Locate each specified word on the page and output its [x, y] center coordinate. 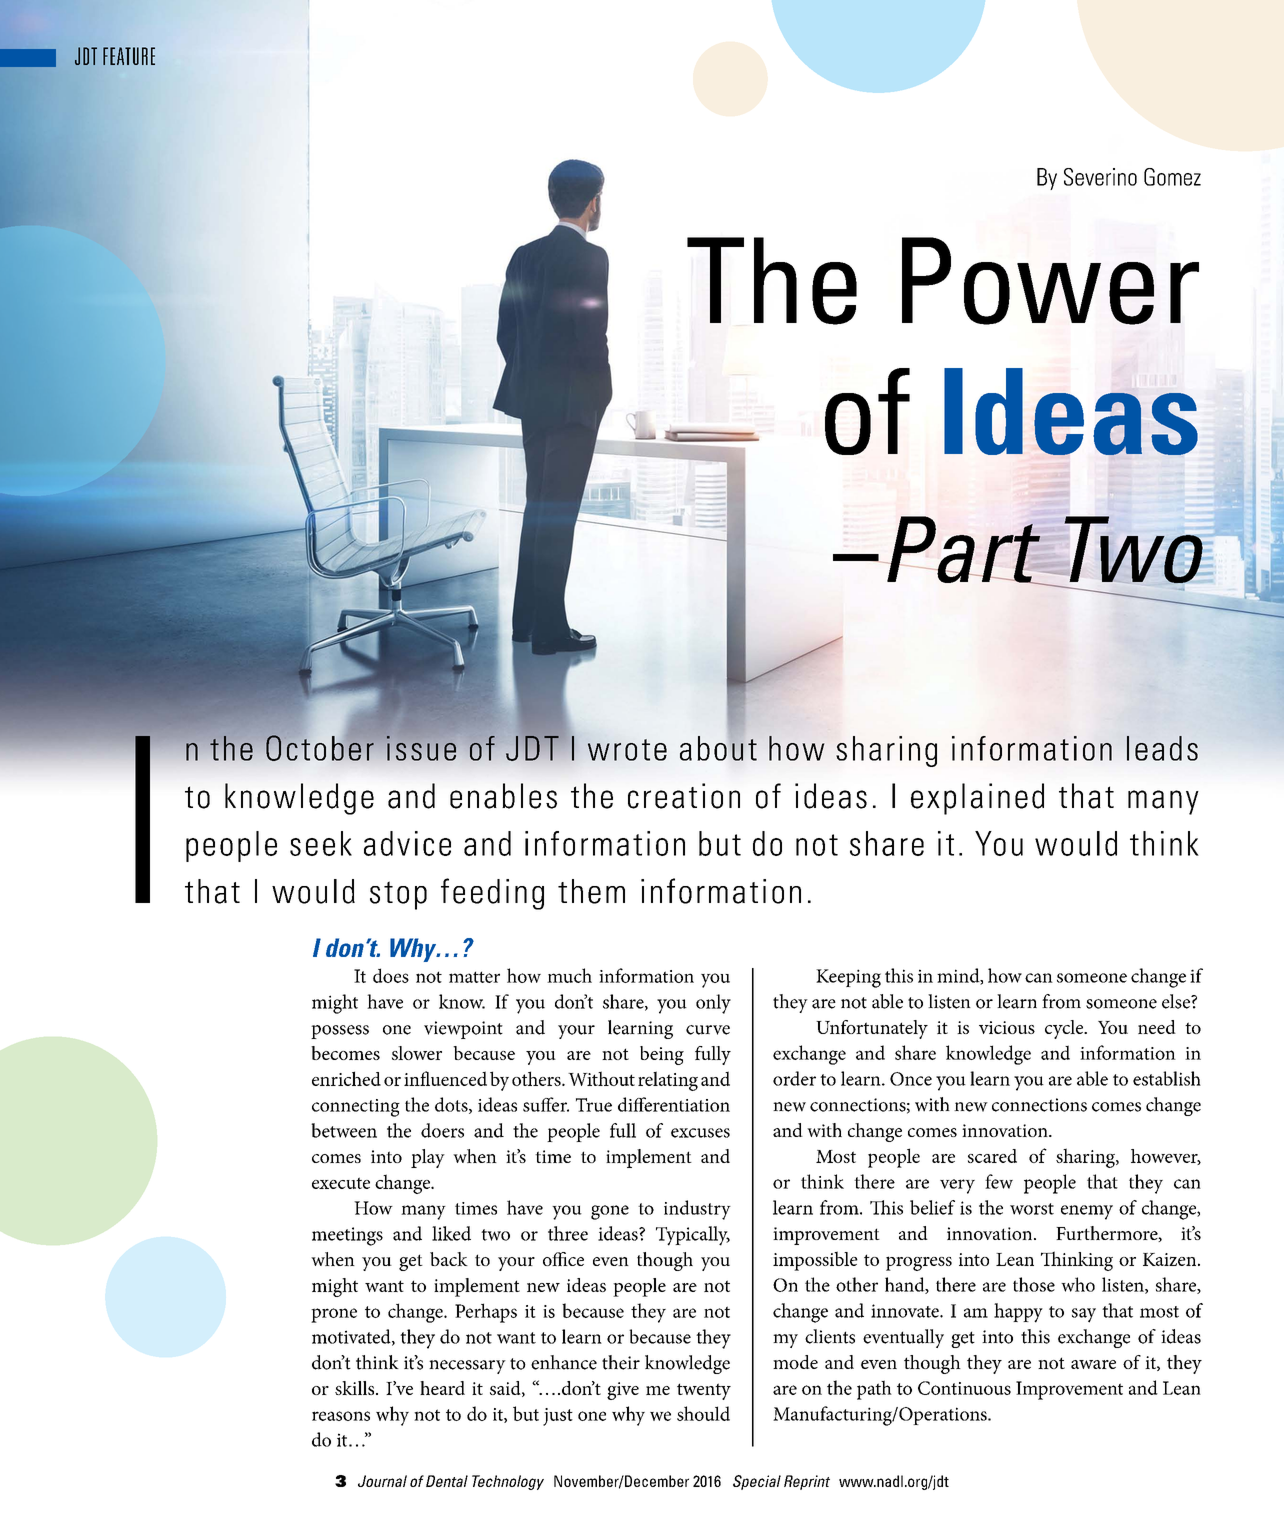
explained [977, 799]
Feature [129, 56]
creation [684, 796]
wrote [627, 750]
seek [321, 843]
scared [992, 1156]
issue [421, 748]
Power [1050, 281]
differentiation [674, 1104]
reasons [341, 1416]
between [344, 1130]
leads [1162, 748]
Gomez [1172, 177]
